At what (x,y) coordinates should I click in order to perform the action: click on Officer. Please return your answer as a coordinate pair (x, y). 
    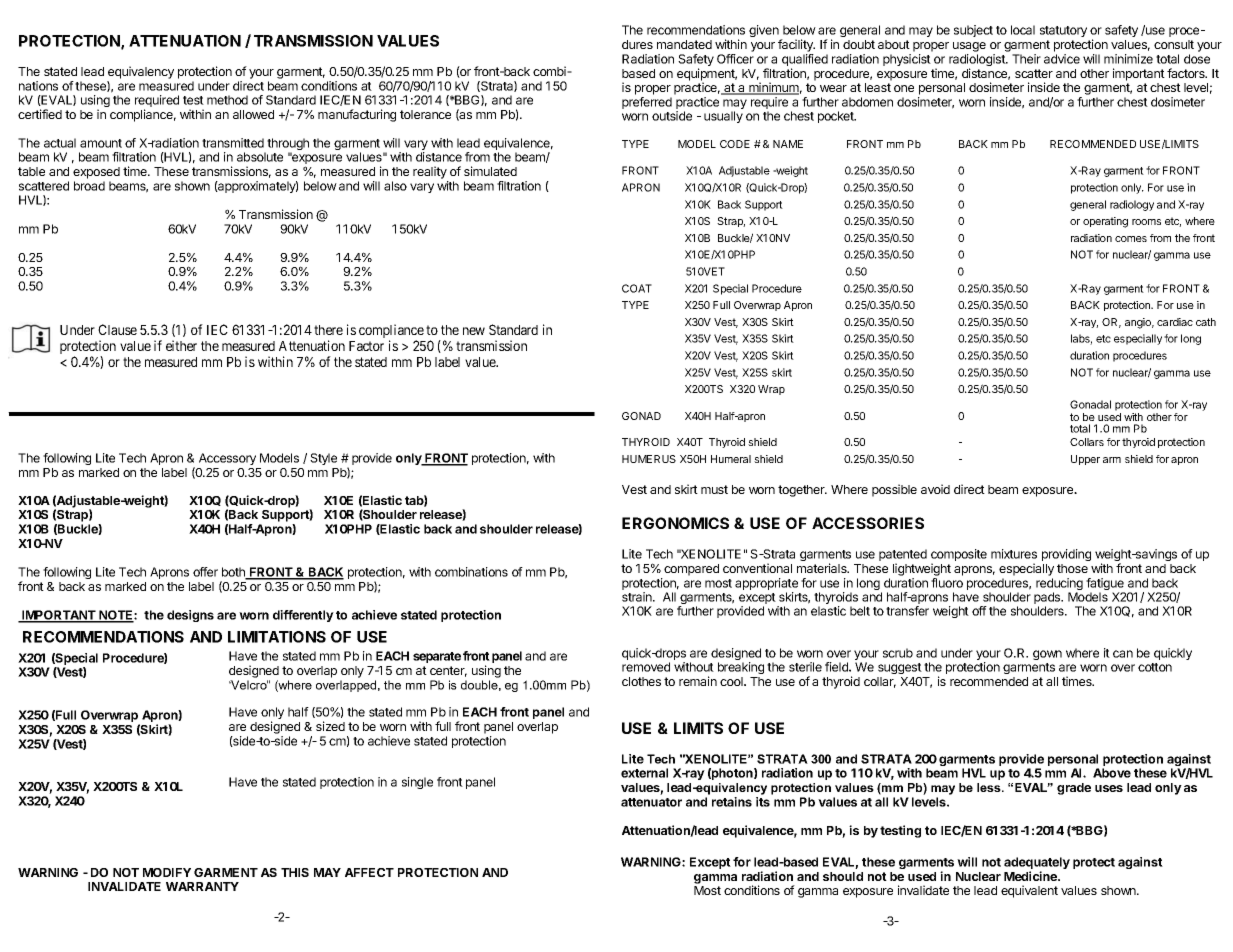
    Looking at the image, I should click on (735, 59).
